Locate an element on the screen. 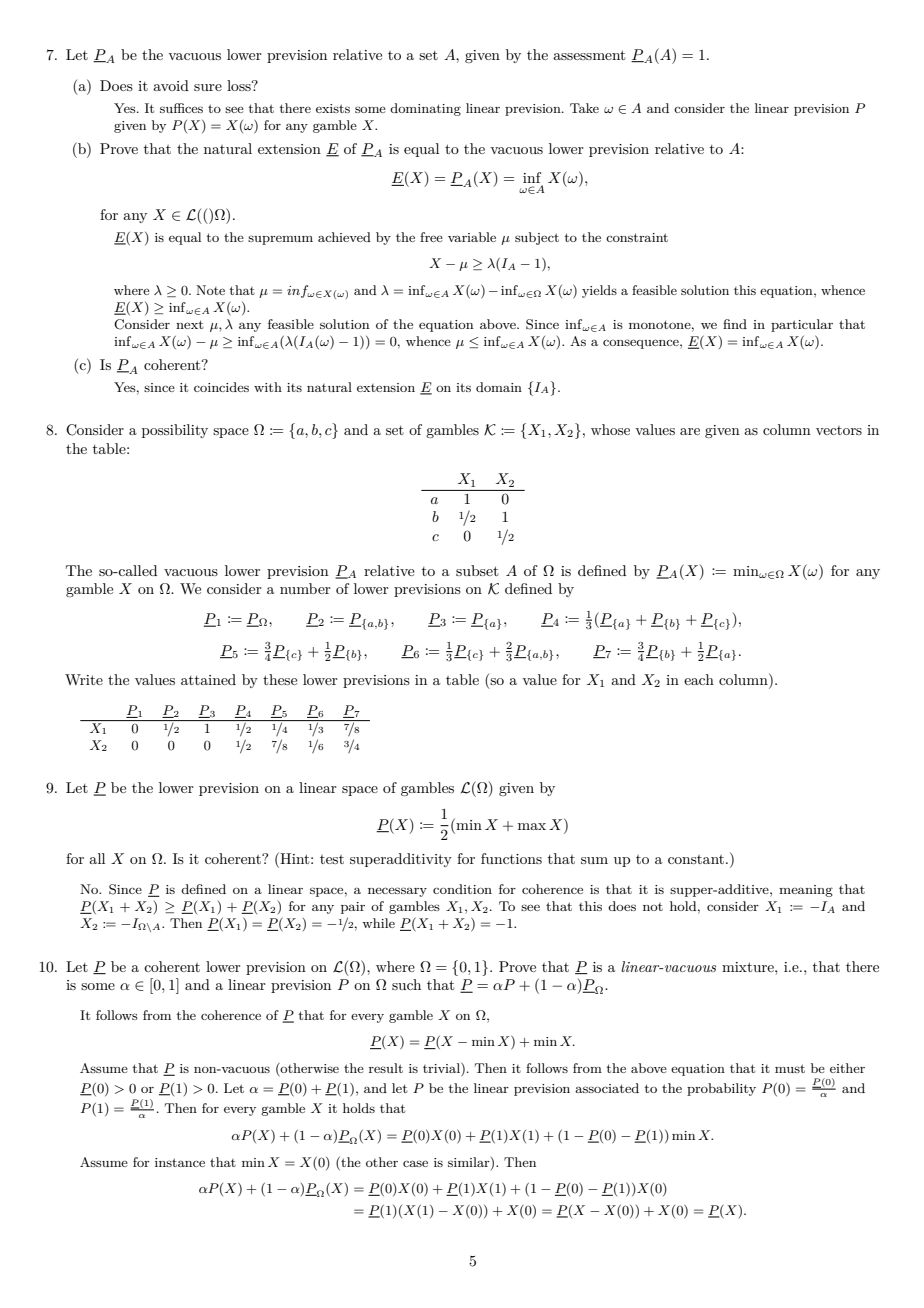 The image size is (924, 1308). instance is located at coordinates (180, 1162).
